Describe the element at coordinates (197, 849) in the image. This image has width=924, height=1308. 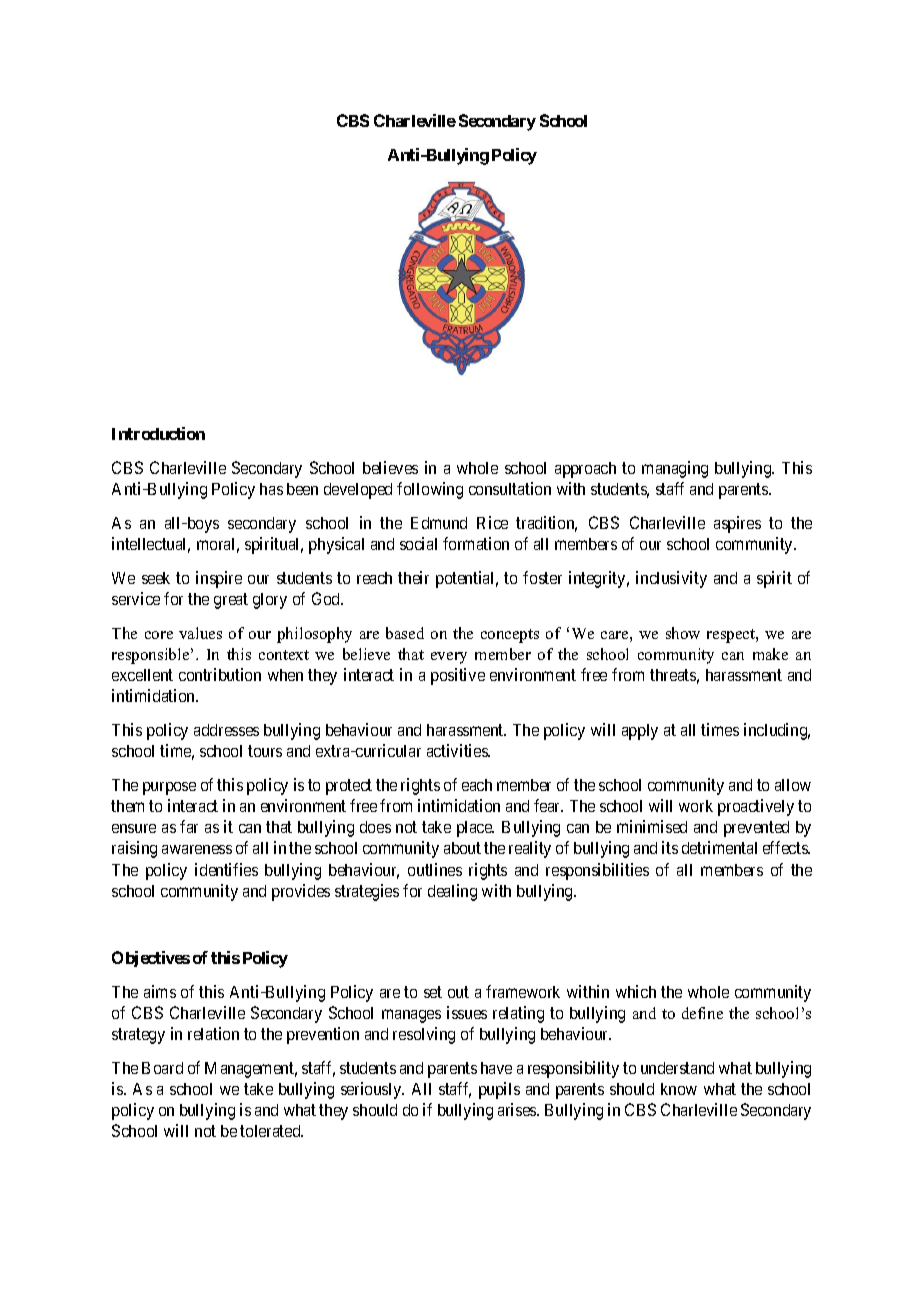
I see `awareness` at that location.
